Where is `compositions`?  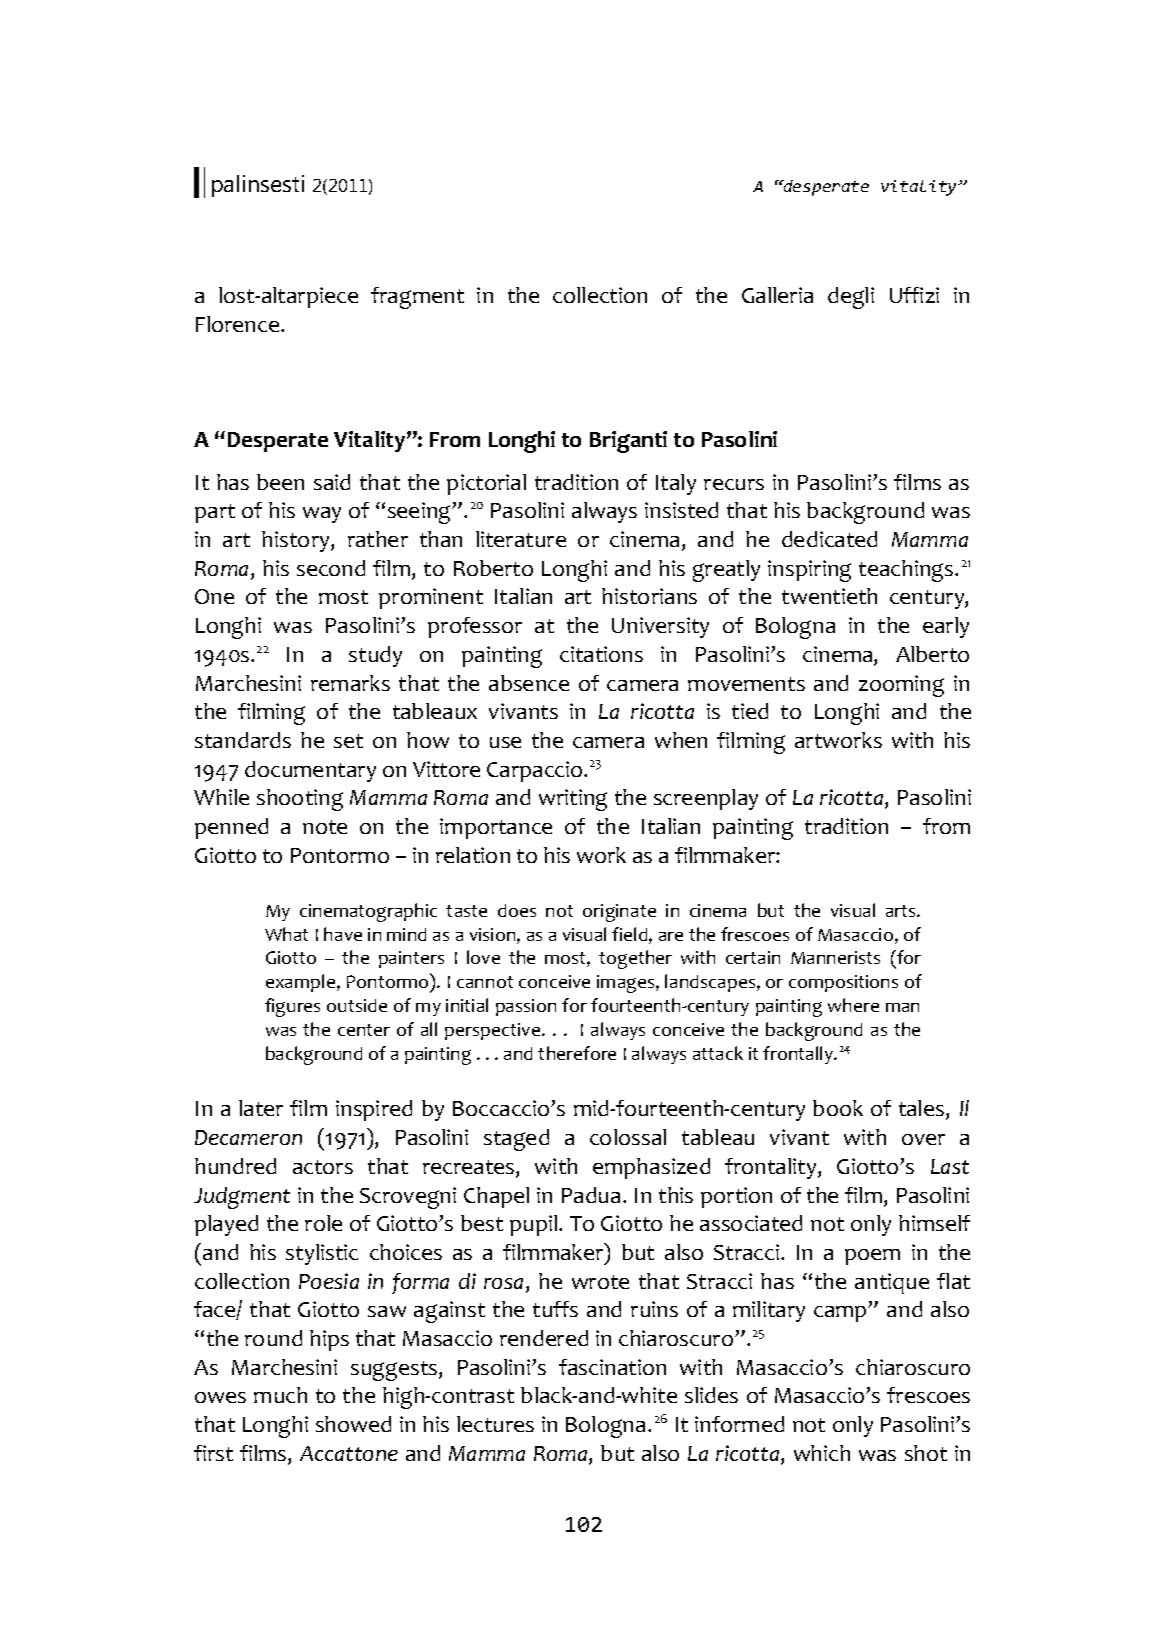 compositions is located at coordinates (843, 983).
